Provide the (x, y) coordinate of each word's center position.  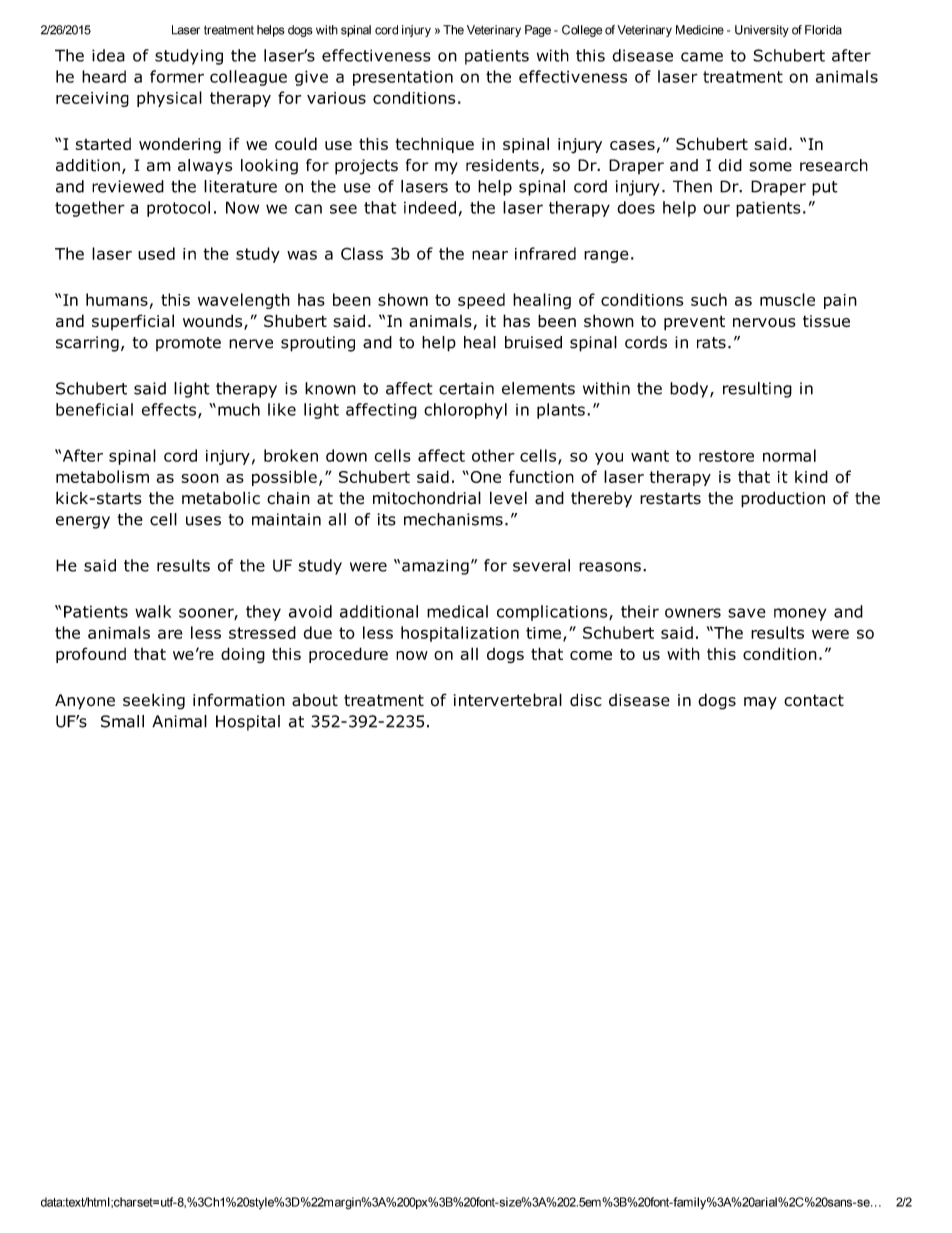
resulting (757, 390)
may (760, 703)
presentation (403, 78)
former (177, 76)
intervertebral (508, 700)
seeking (154, 701)
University (762, 31)
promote (188, 344)
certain (466, 388)
